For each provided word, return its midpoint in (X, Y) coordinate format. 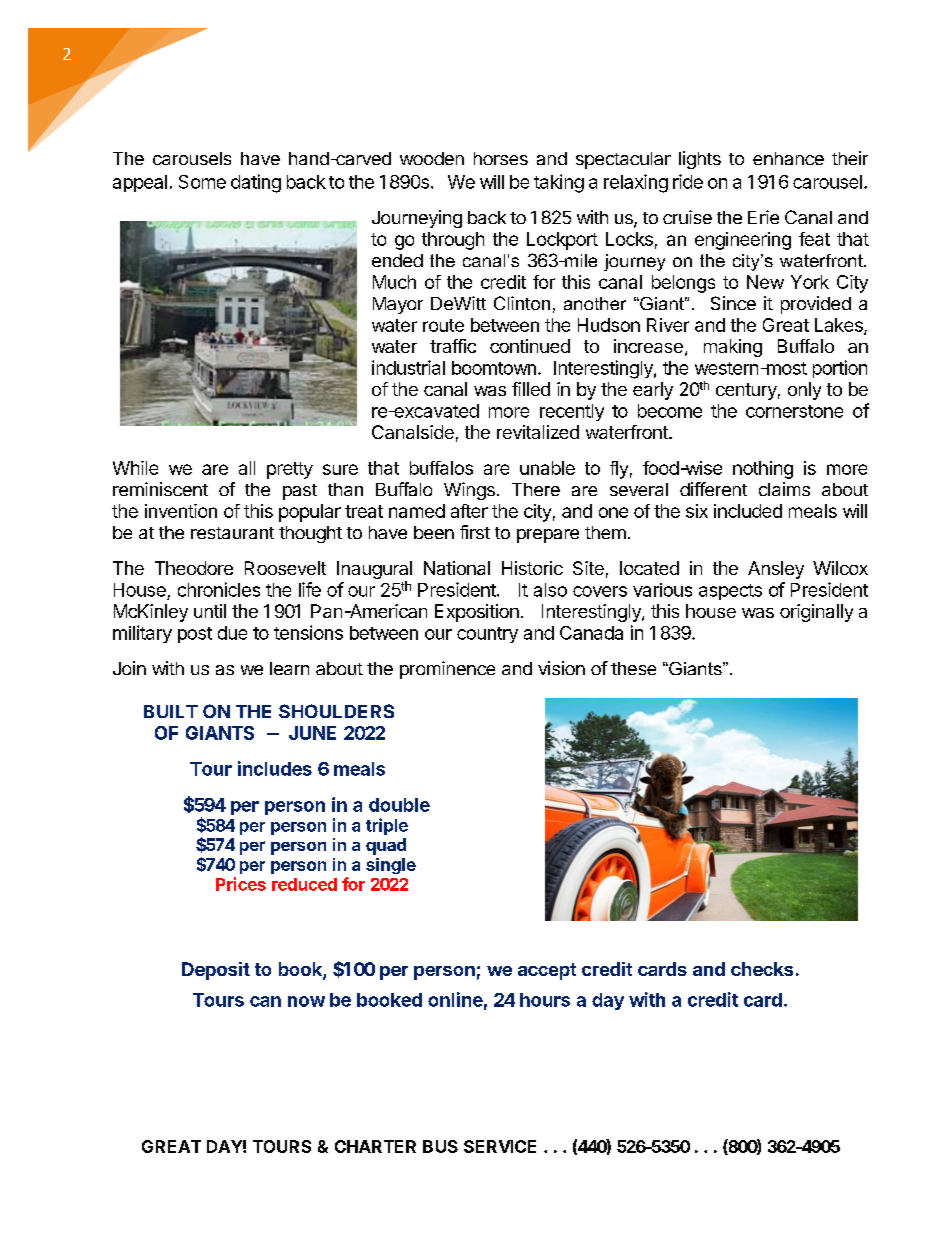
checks (762, 969)
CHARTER (375, 1146)
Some (202, 182)
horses (501, 158)
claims (784, 489)
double (399, 805)
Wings (469, 491)
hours (545, 1000)
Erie (763, 217)
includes (275, 768)
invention (181, 511)
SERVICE (500, 1146)
